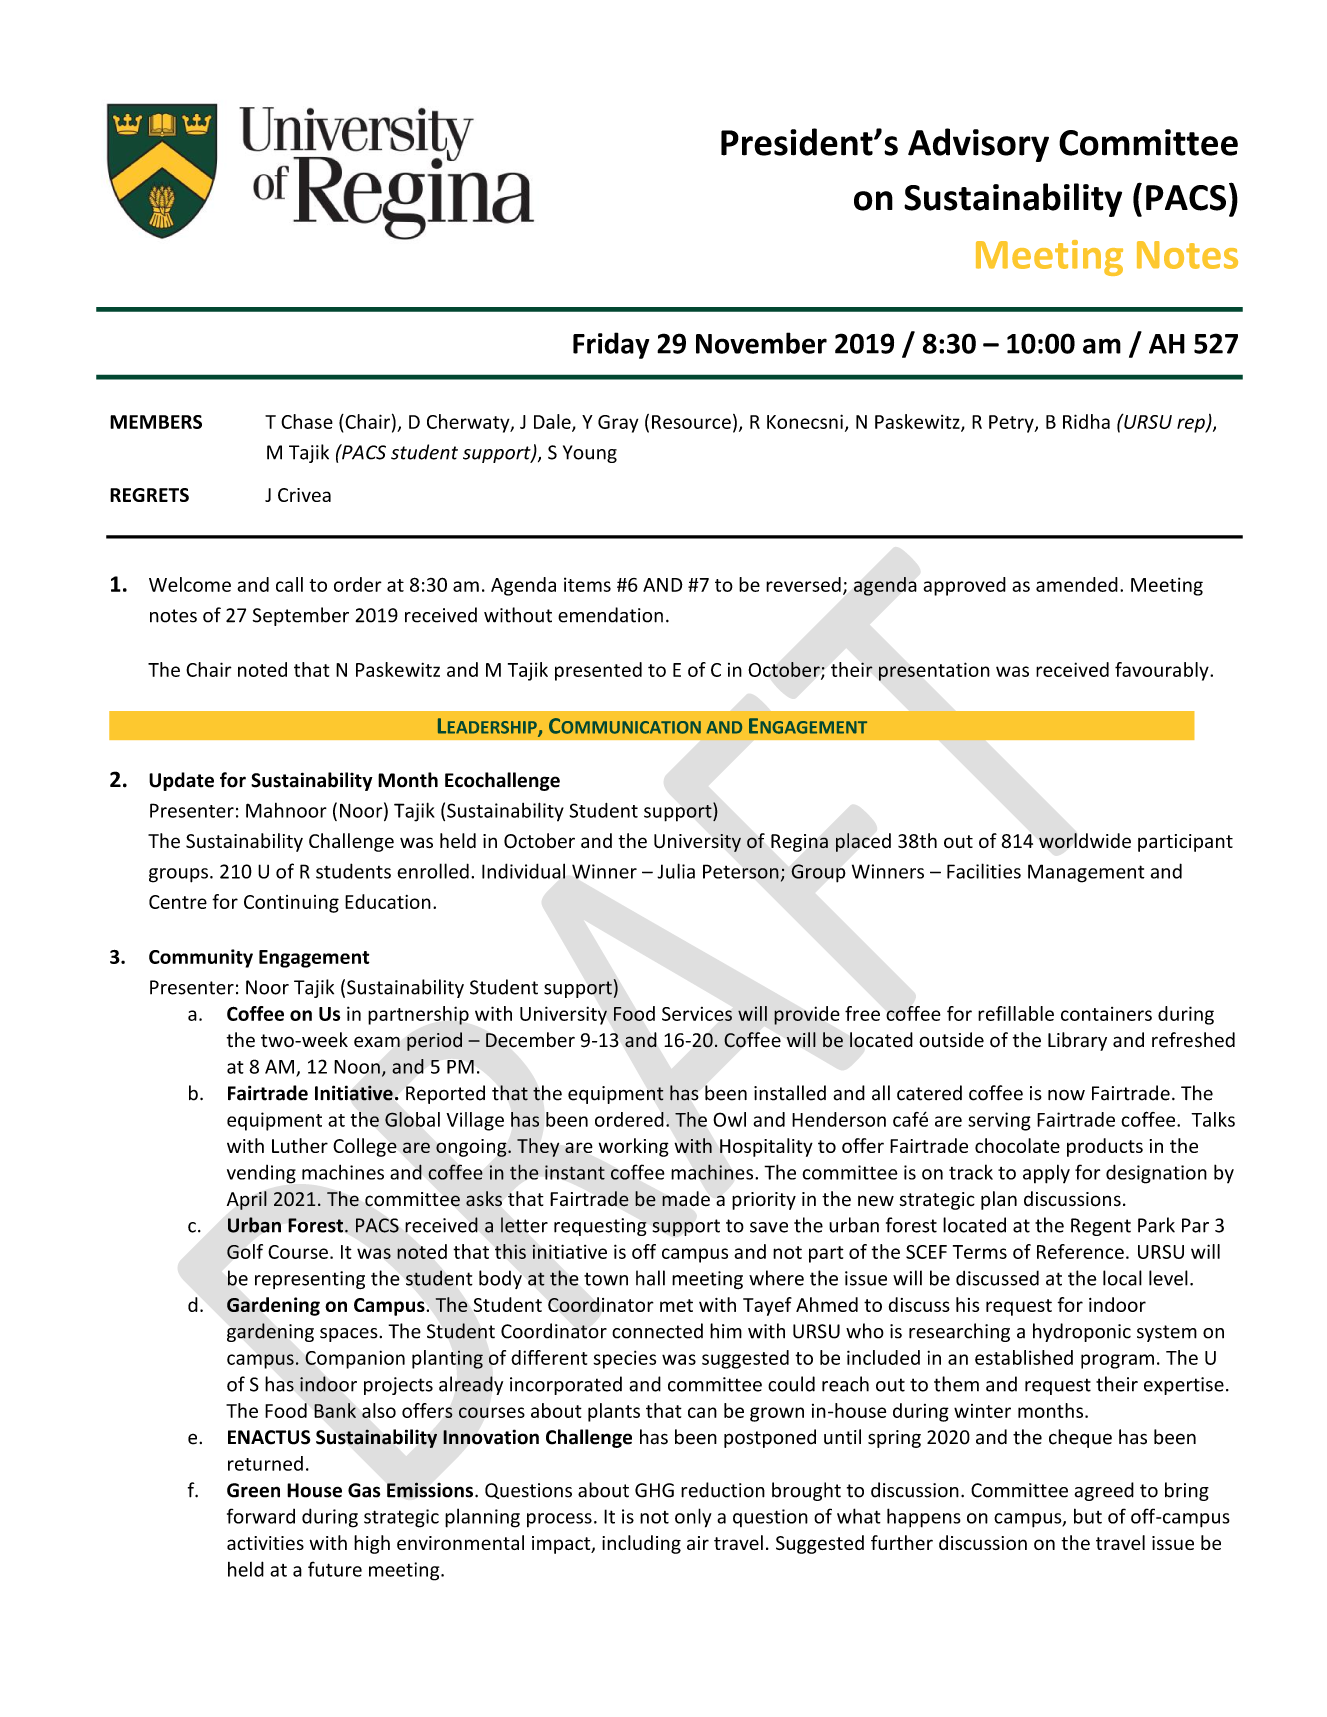 This screenshot has height=1717, width=1327. I want to click on Continuing, so click(291, 904).
